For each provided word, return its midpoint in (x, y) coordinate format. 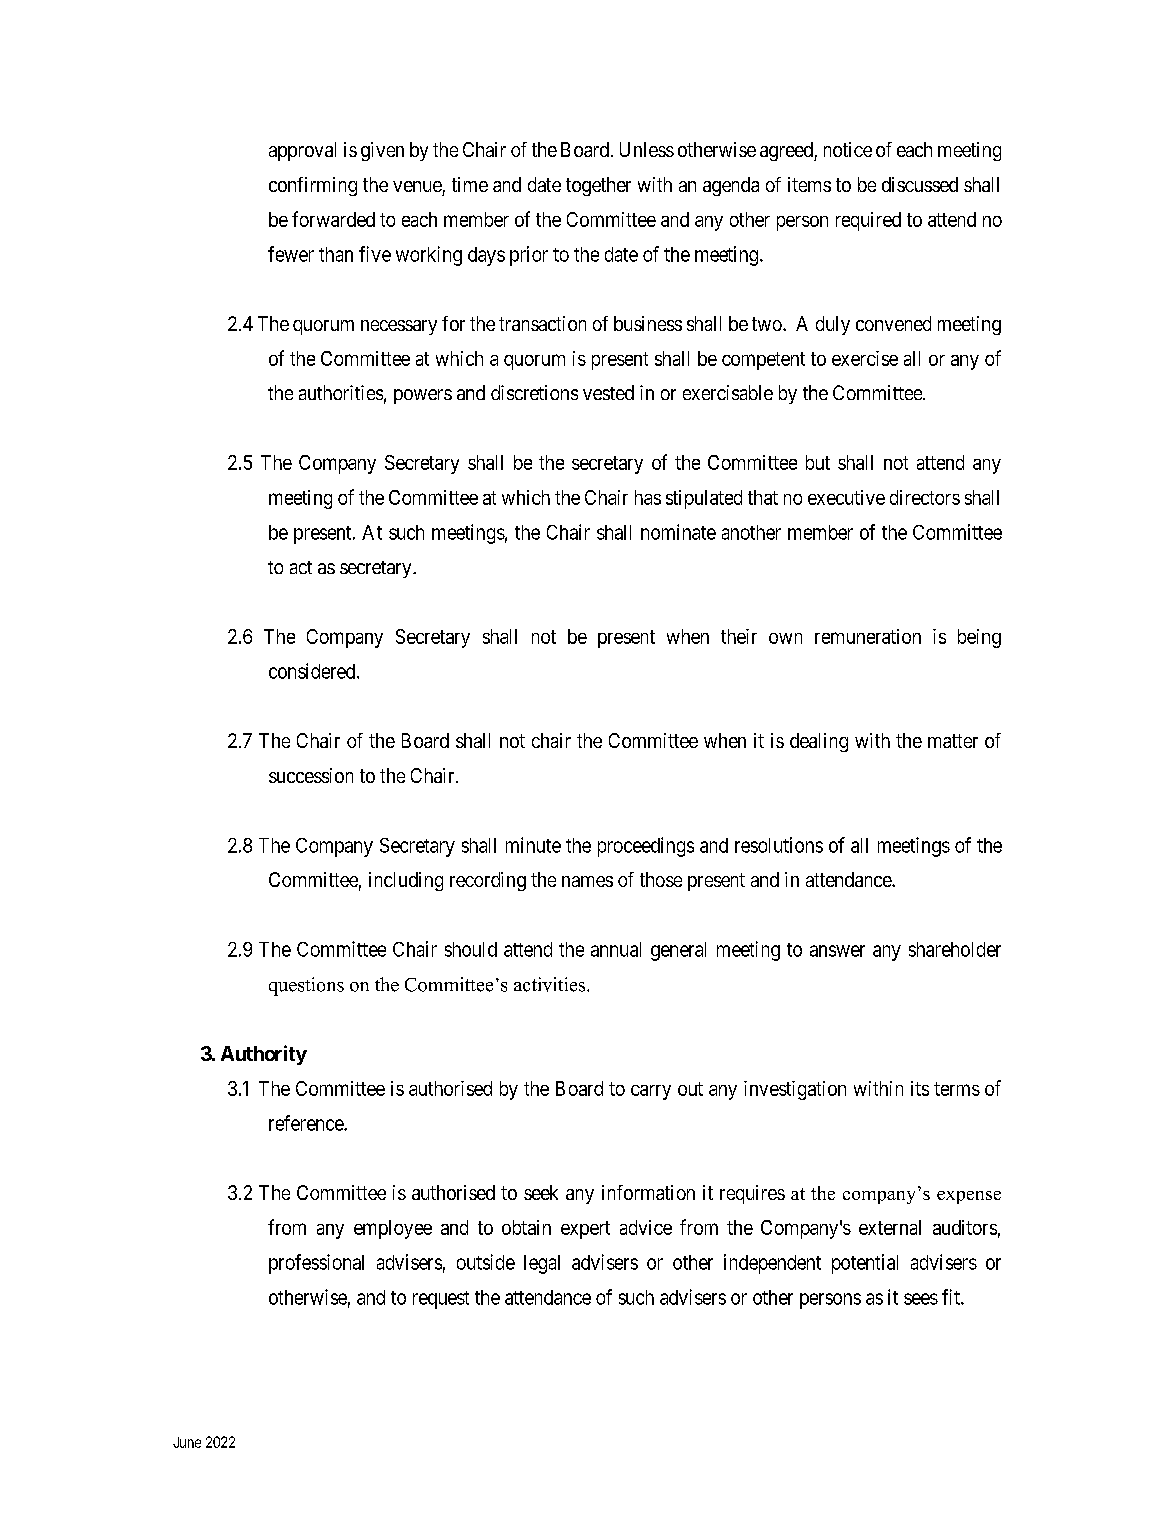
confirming (313, 186)
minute (533, 845)
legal (542, 1264)
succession (311, 775)
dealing (819, 742)
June (187, 1442)
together (598, 186)
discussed (920, 184)
